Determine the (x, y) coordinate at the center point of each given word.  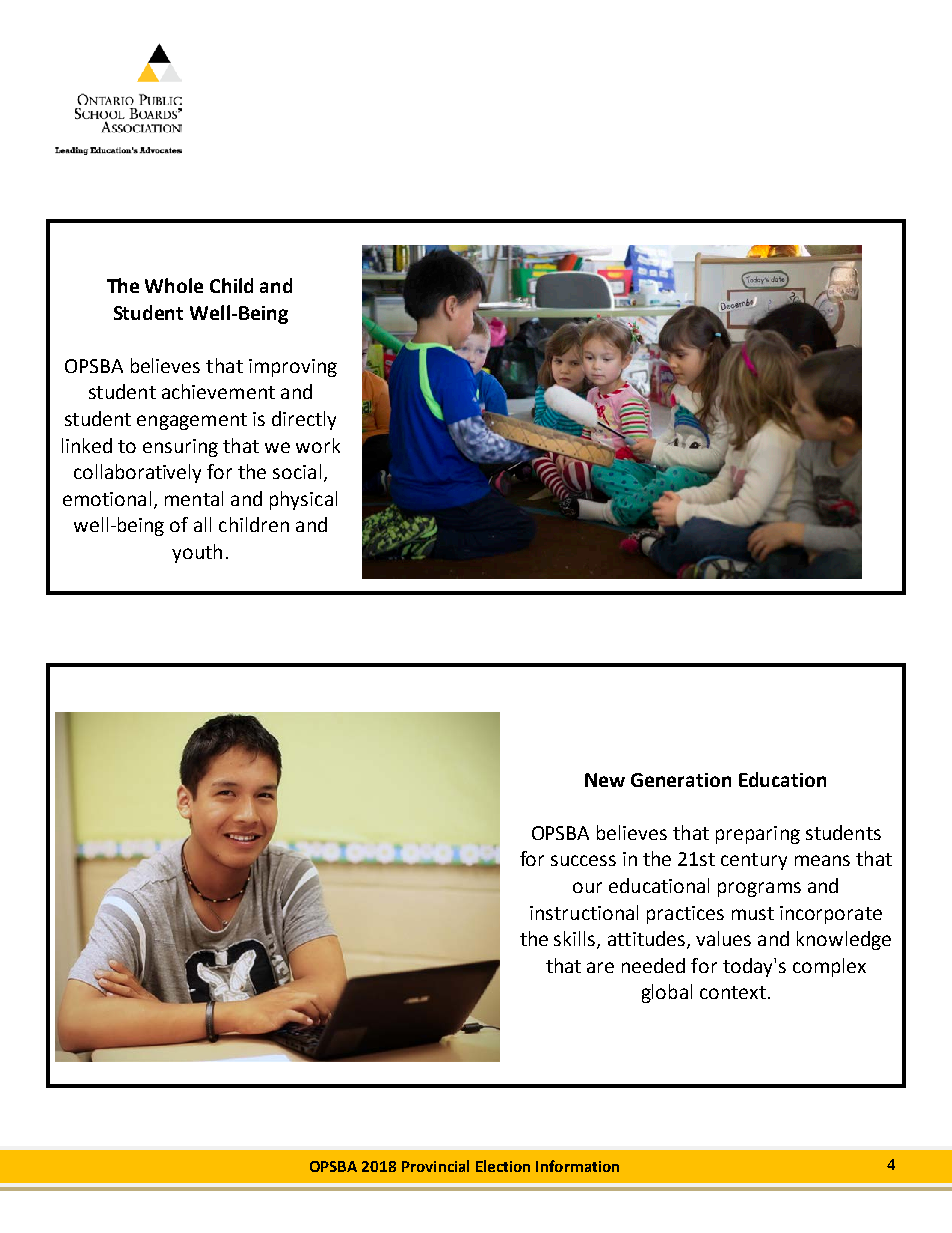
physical (303, 500)
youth (197, 553)
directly (304, 420)
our (587, 887)
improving (293, 368)
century (754, 861)
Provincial (435, 1166)
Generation (681, 780)
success (583, 860)
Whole (174, 285)
